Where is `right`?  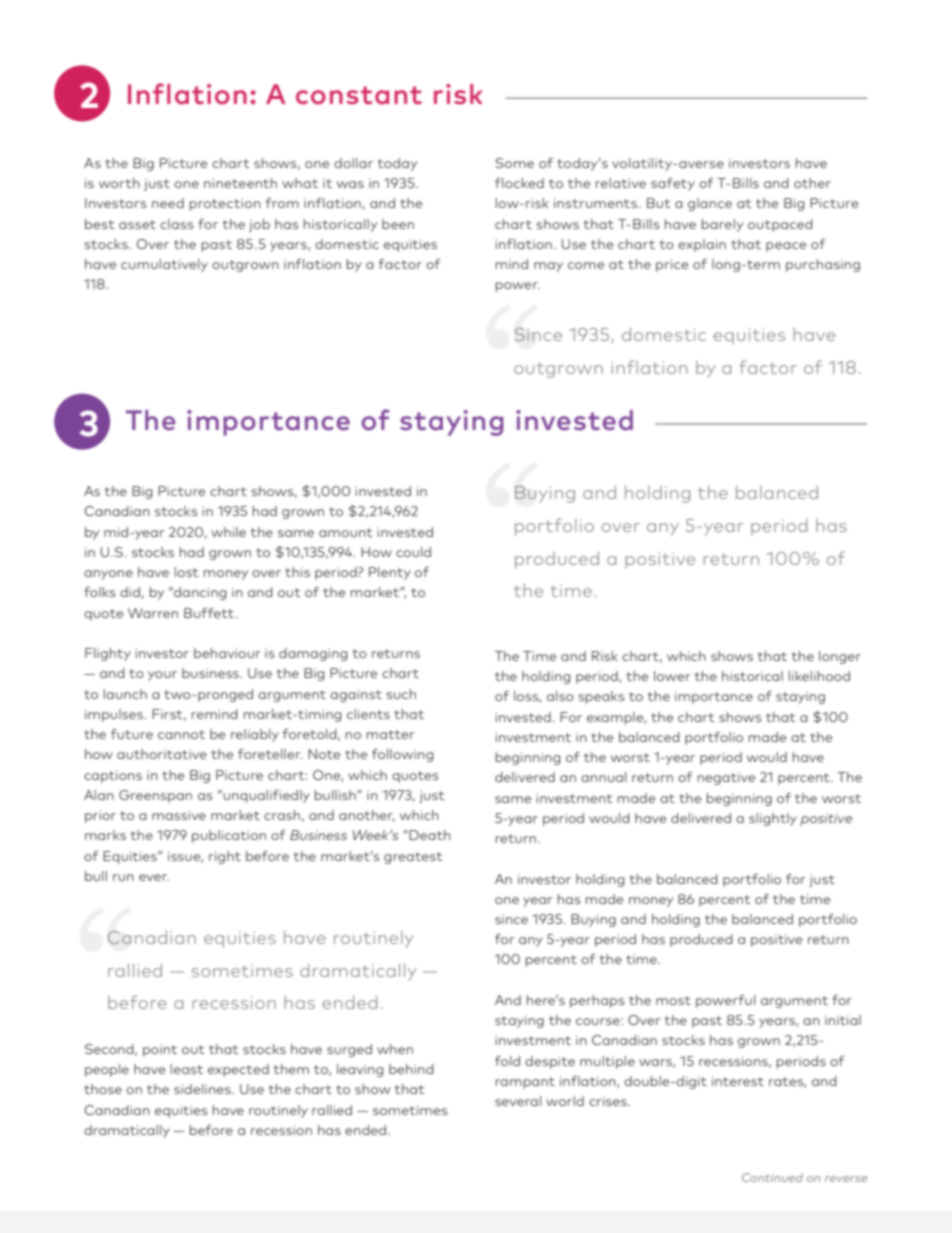
right is located at coordinates (225, 857).
